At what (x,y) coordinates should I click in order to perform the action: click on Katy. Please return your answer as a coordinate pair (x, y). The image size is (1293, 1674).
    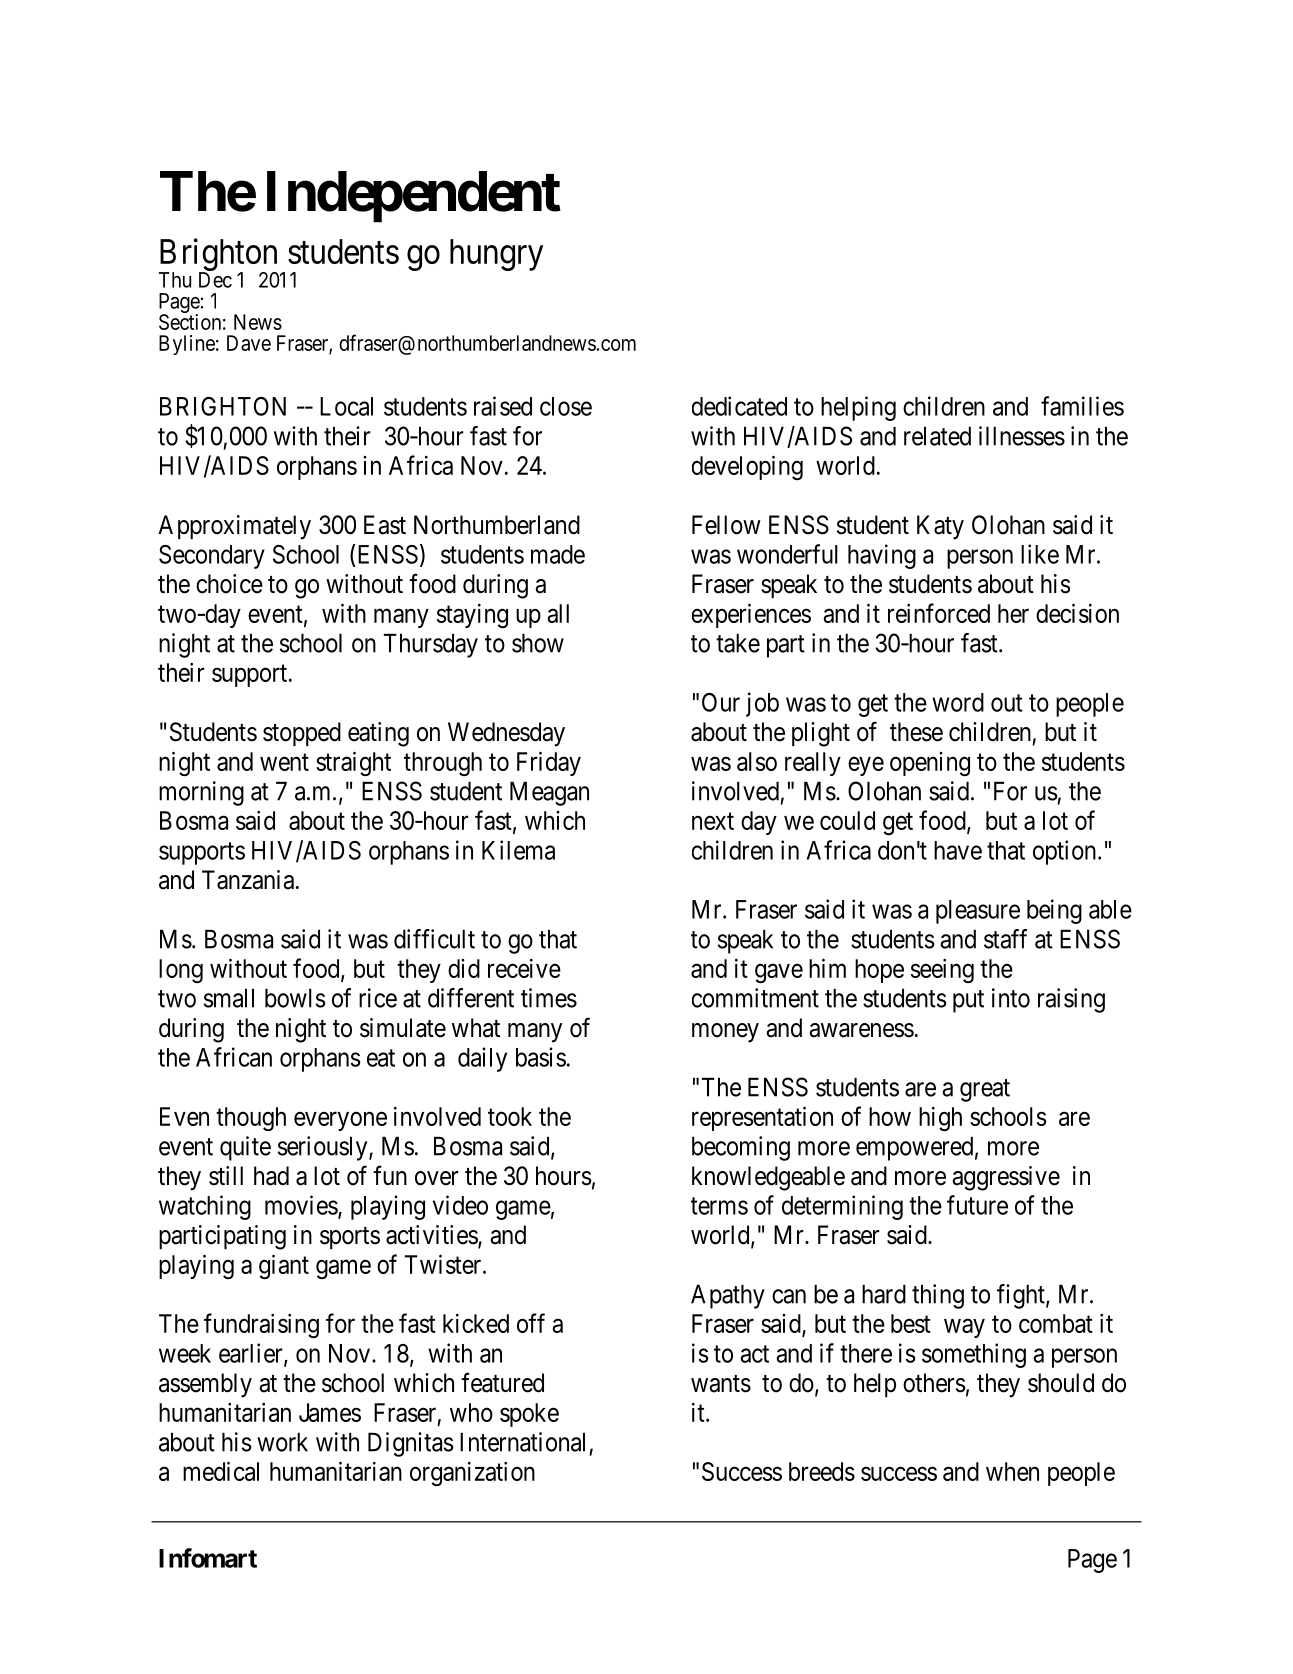
    Looking at the image, I should click on (940, 527).
